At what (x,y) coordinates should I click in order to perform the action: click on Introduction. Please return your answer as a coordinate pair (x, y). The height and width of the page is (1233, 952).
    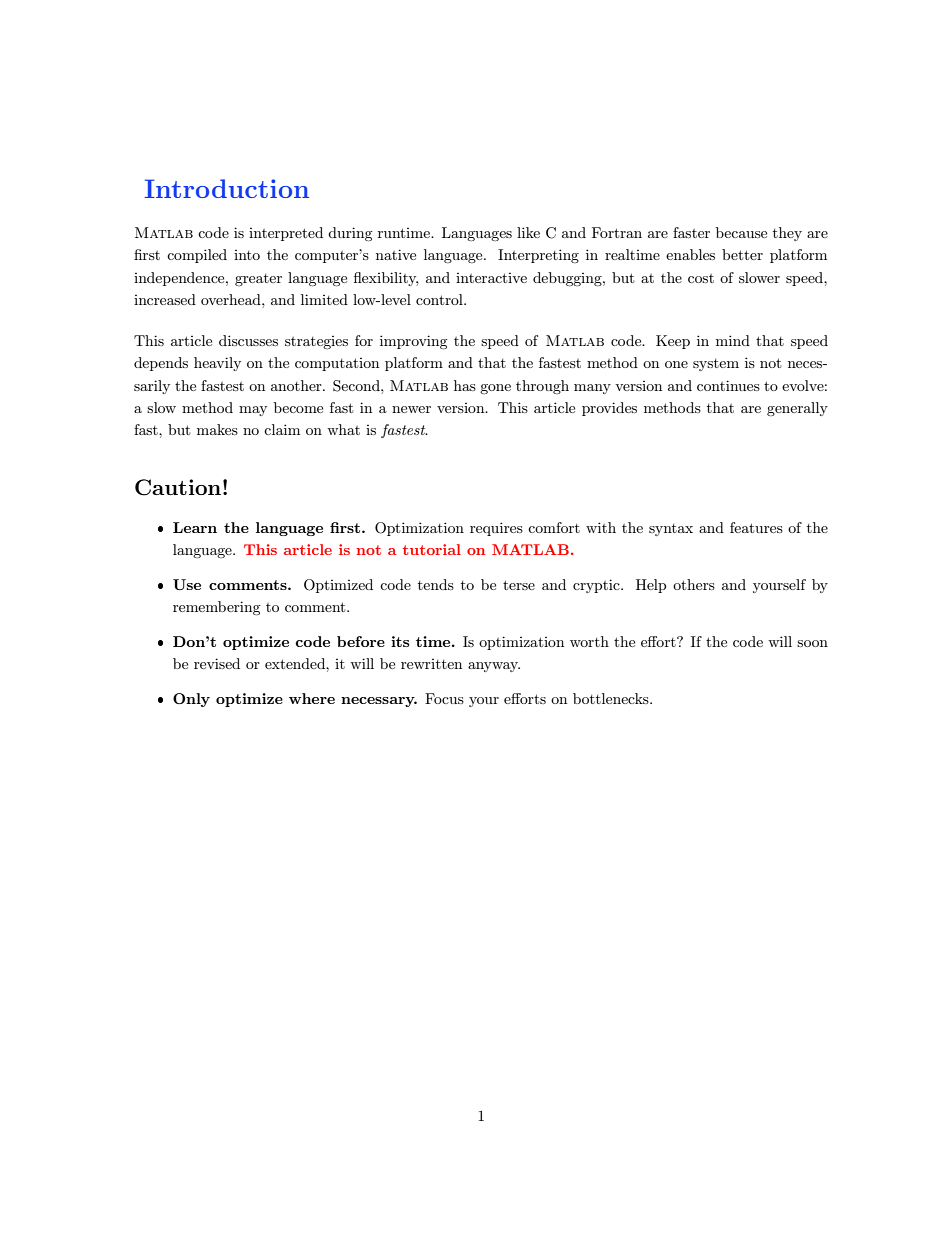
    Looking at the image, I should click on (227, 188).
